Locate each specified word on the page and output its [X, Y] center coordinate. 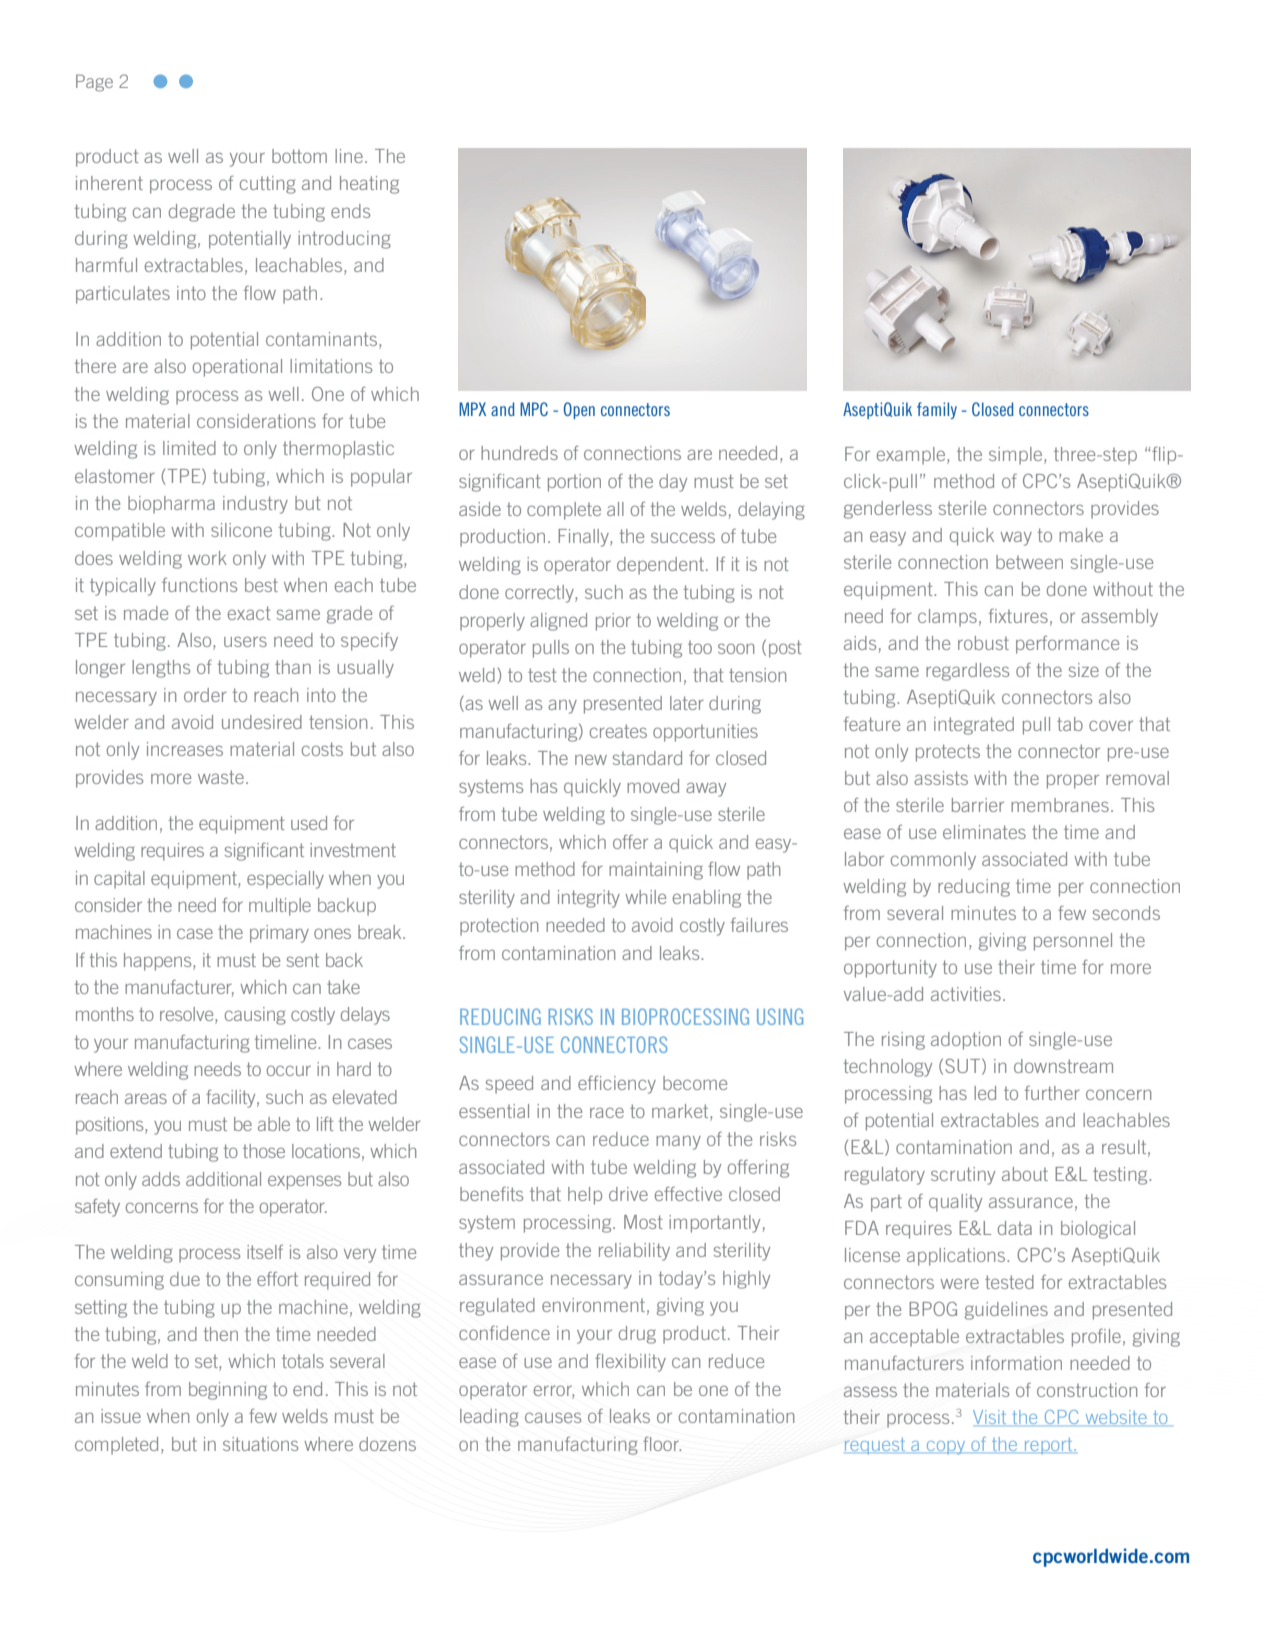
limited [189, 448]
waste [221, 777]
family [937, 410]
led [985, 1093]
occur [289, 1070]
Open [579, 410]
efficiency [617, 1085]
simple [1017, 456]
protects [948, 753]
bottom [299, 156]
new [591, 759]
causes [553, 1417]
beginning [228, 1391]
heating [369, 185]
